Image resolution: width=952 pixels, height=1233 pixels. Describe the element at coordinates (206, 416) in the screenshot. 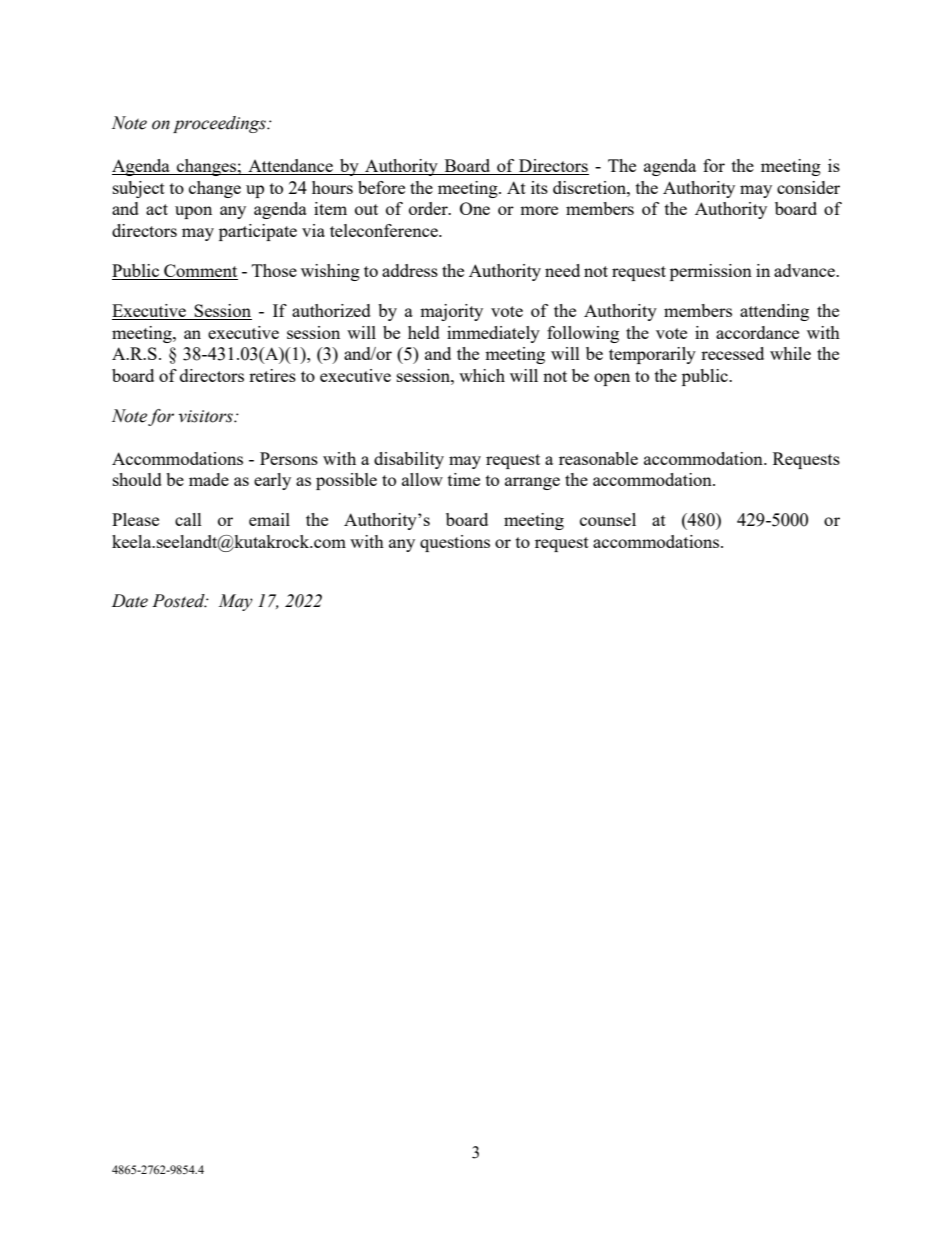

I see `visitors` at that location.
